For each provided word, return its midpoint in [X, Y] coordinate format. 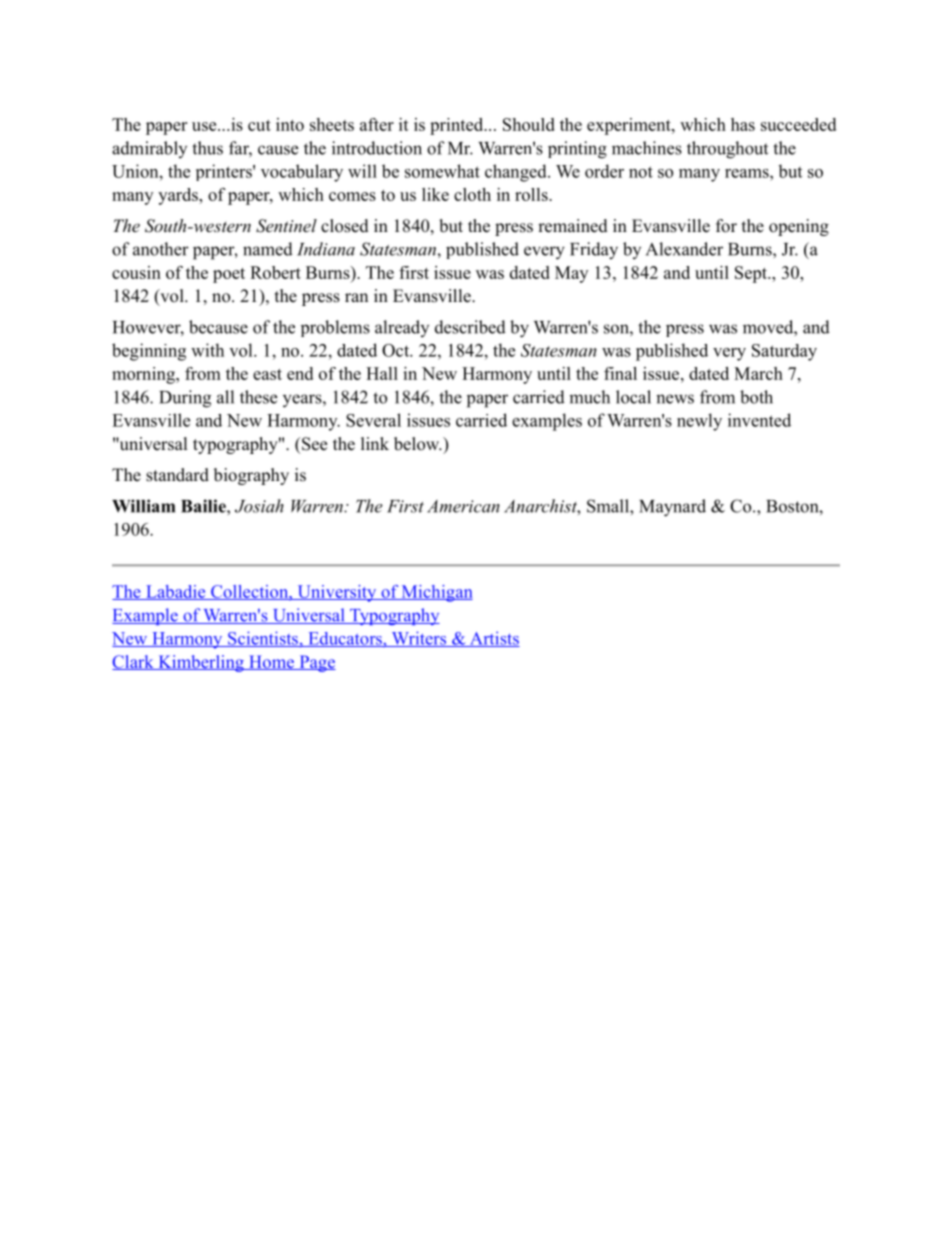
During [185, 399]
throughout [727, 150]
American [463, 506]
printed [458, 126]
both [756, 397]
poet [229, 275]
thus [207, 148]
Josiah [259, 506]
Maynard [672, 508]
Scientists [263, 639]
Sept [752, 274]
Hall [382, 373]
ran [356, 297]
